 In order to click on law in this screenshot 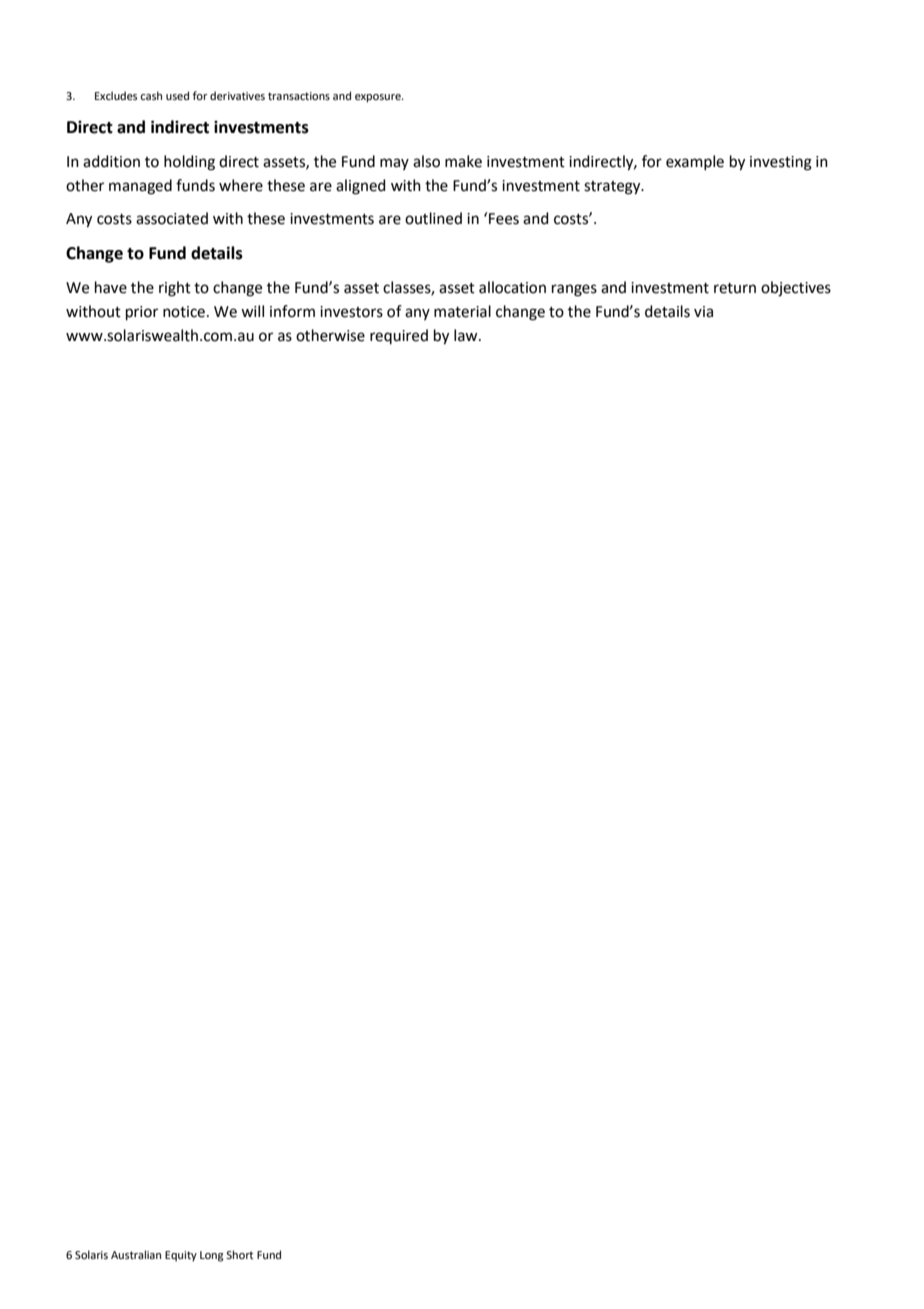, I will do `click(467, 335)`.
